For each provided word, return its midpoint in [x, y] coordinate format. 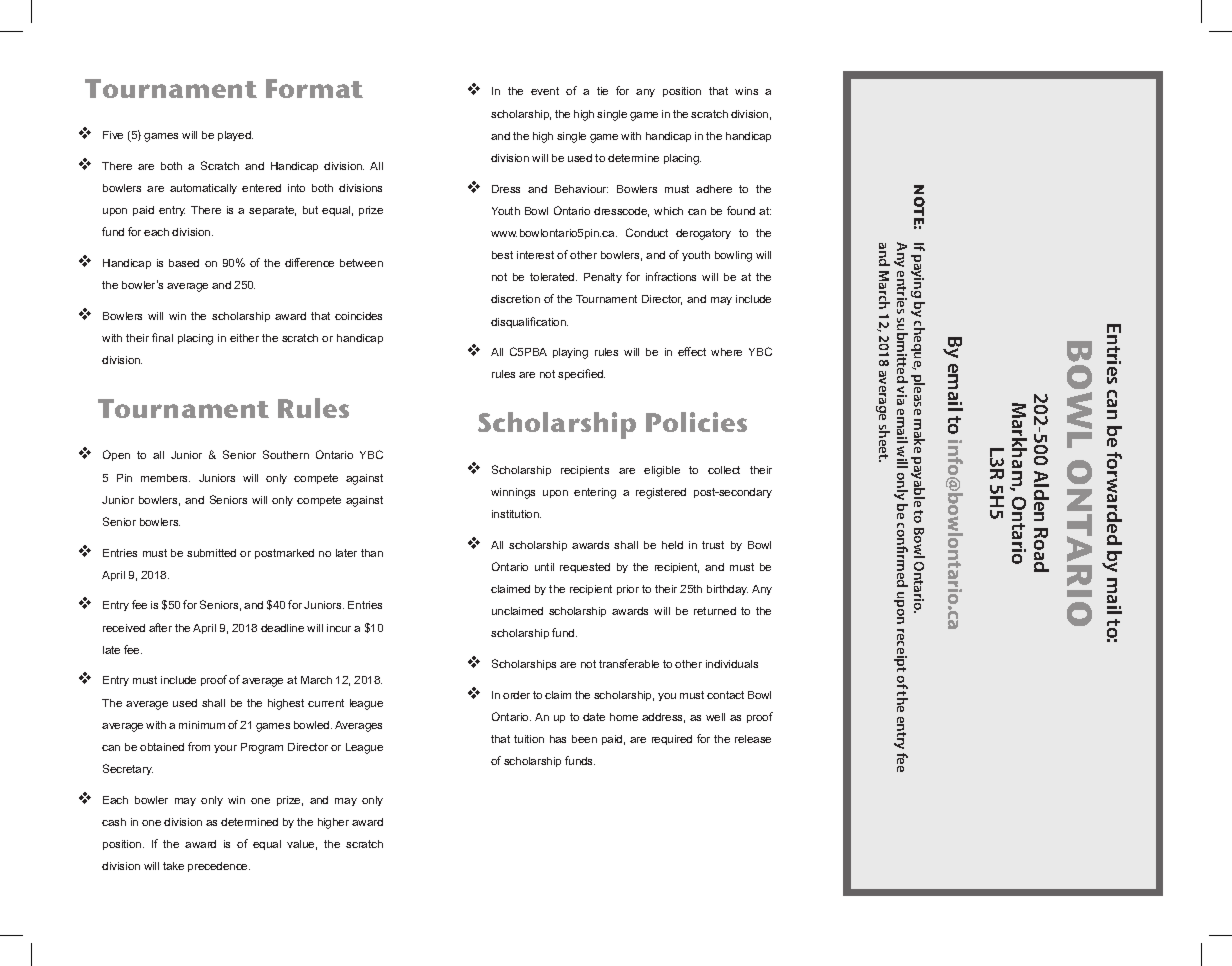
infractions [671, 276]
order [516, 695]
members [165, 478]
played [235, 136]
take [173, 866]
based [184, 263]
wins [746, 91]
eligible [662, 471]
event [545, 91]
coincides [358, 316]
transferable [629, 663]
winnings [513, 493]
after [160, 627]
